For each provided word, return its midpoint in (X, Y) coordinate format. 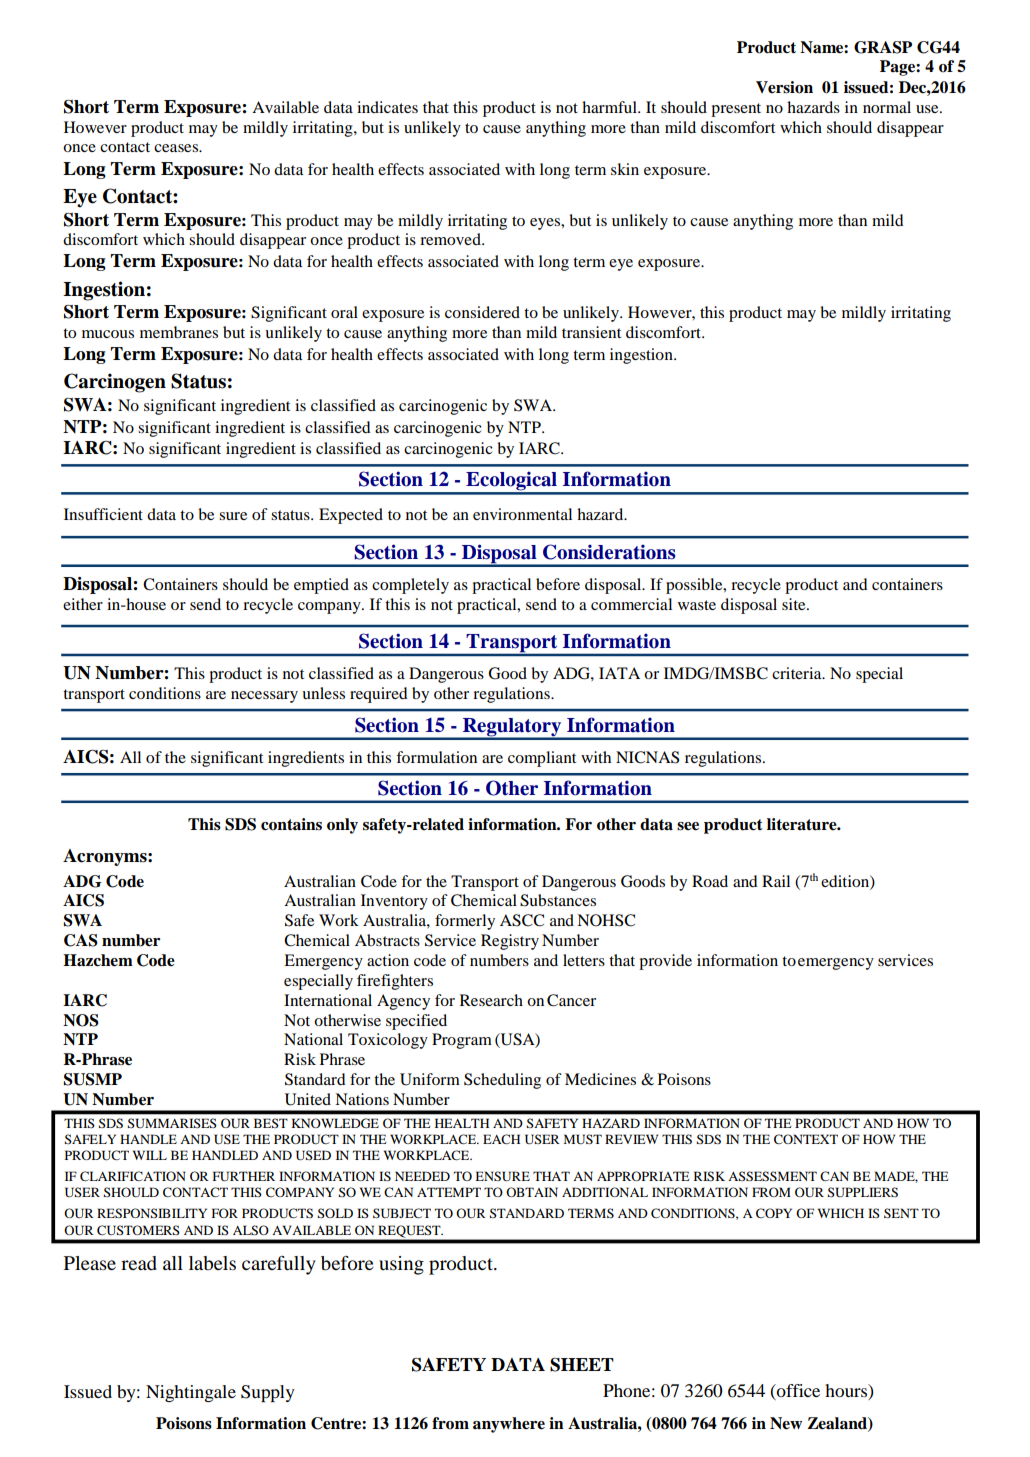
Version (784, 87)
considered (482, 312)
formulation (436, 757)
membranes (179, 332)
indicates (387, 107)
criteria (798, 673)
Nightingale (191, 1393)
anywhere (509, 1425)
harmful (610, 107)
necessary (264, 697)
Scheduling (502, 1081)
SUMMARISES (172, 1123)
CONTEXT (806, 1139)
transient (591, 332)
